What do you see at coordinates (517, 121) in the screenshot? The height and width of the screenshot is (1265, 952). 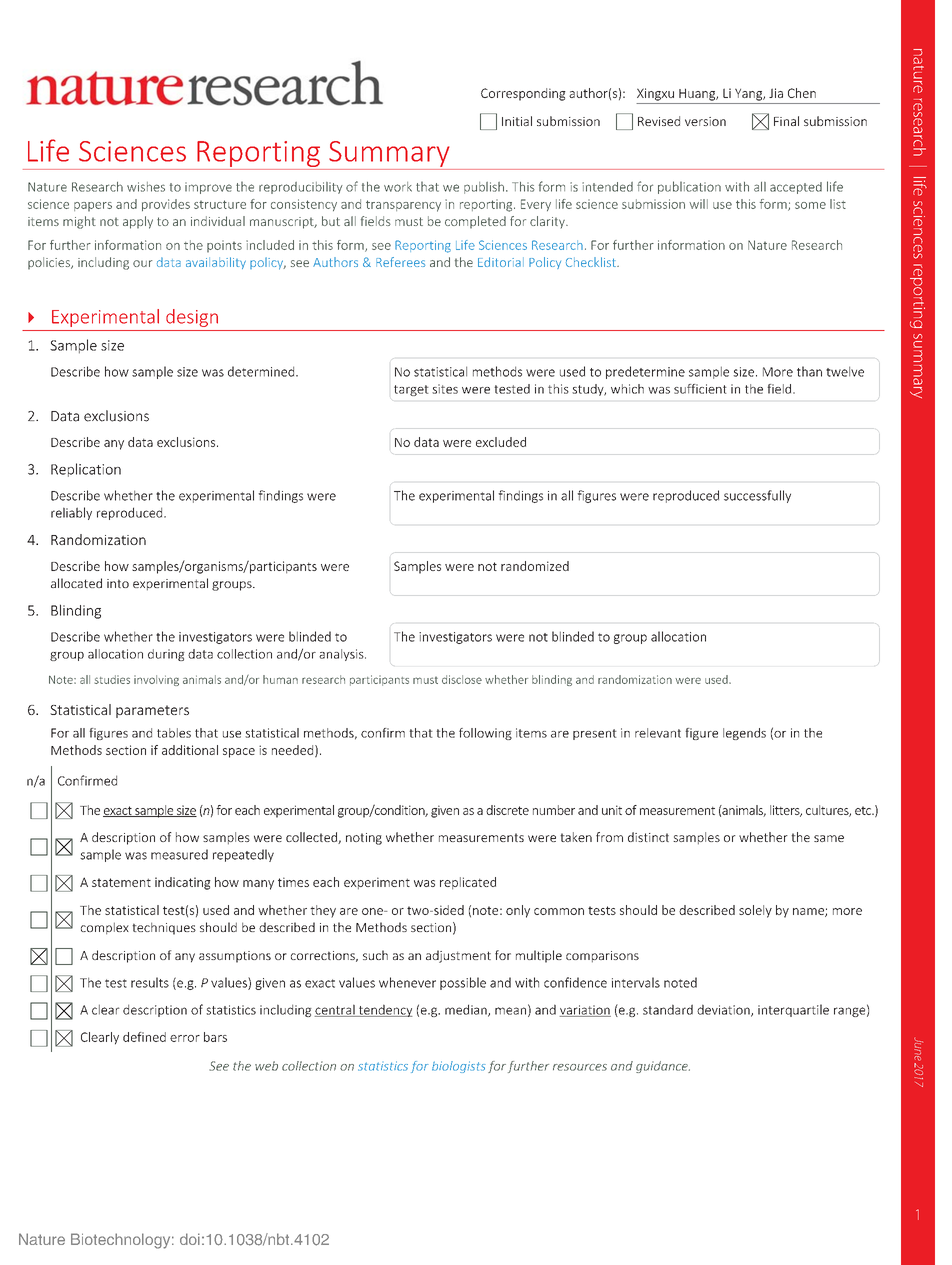 I see `Initial` at bounding box center [517, 121].
